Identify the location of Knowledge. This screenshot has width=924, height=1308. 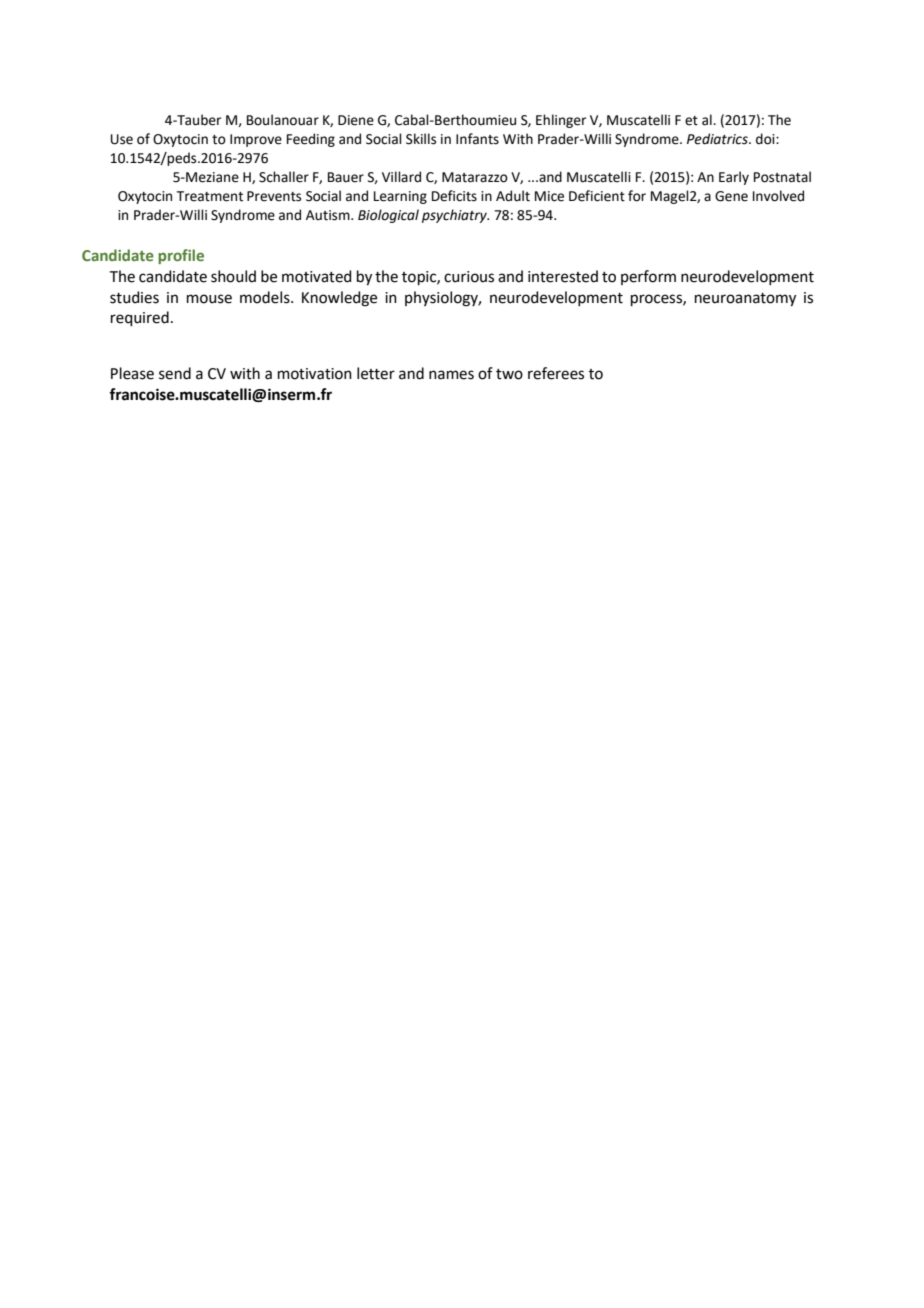
(339, 299).
